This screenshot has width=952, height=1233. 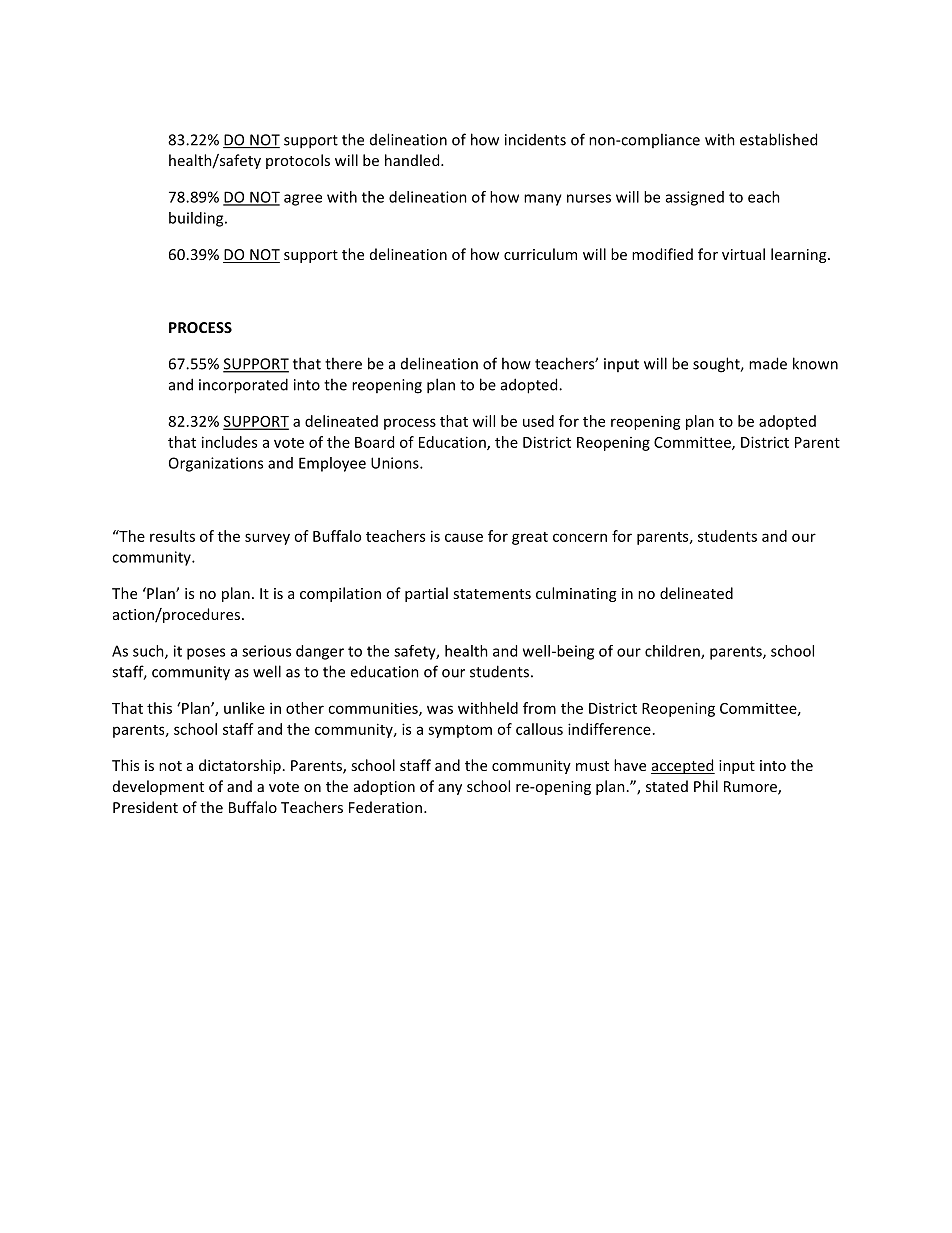 I want to click on dictatorship, so click(x=240, y=766).
